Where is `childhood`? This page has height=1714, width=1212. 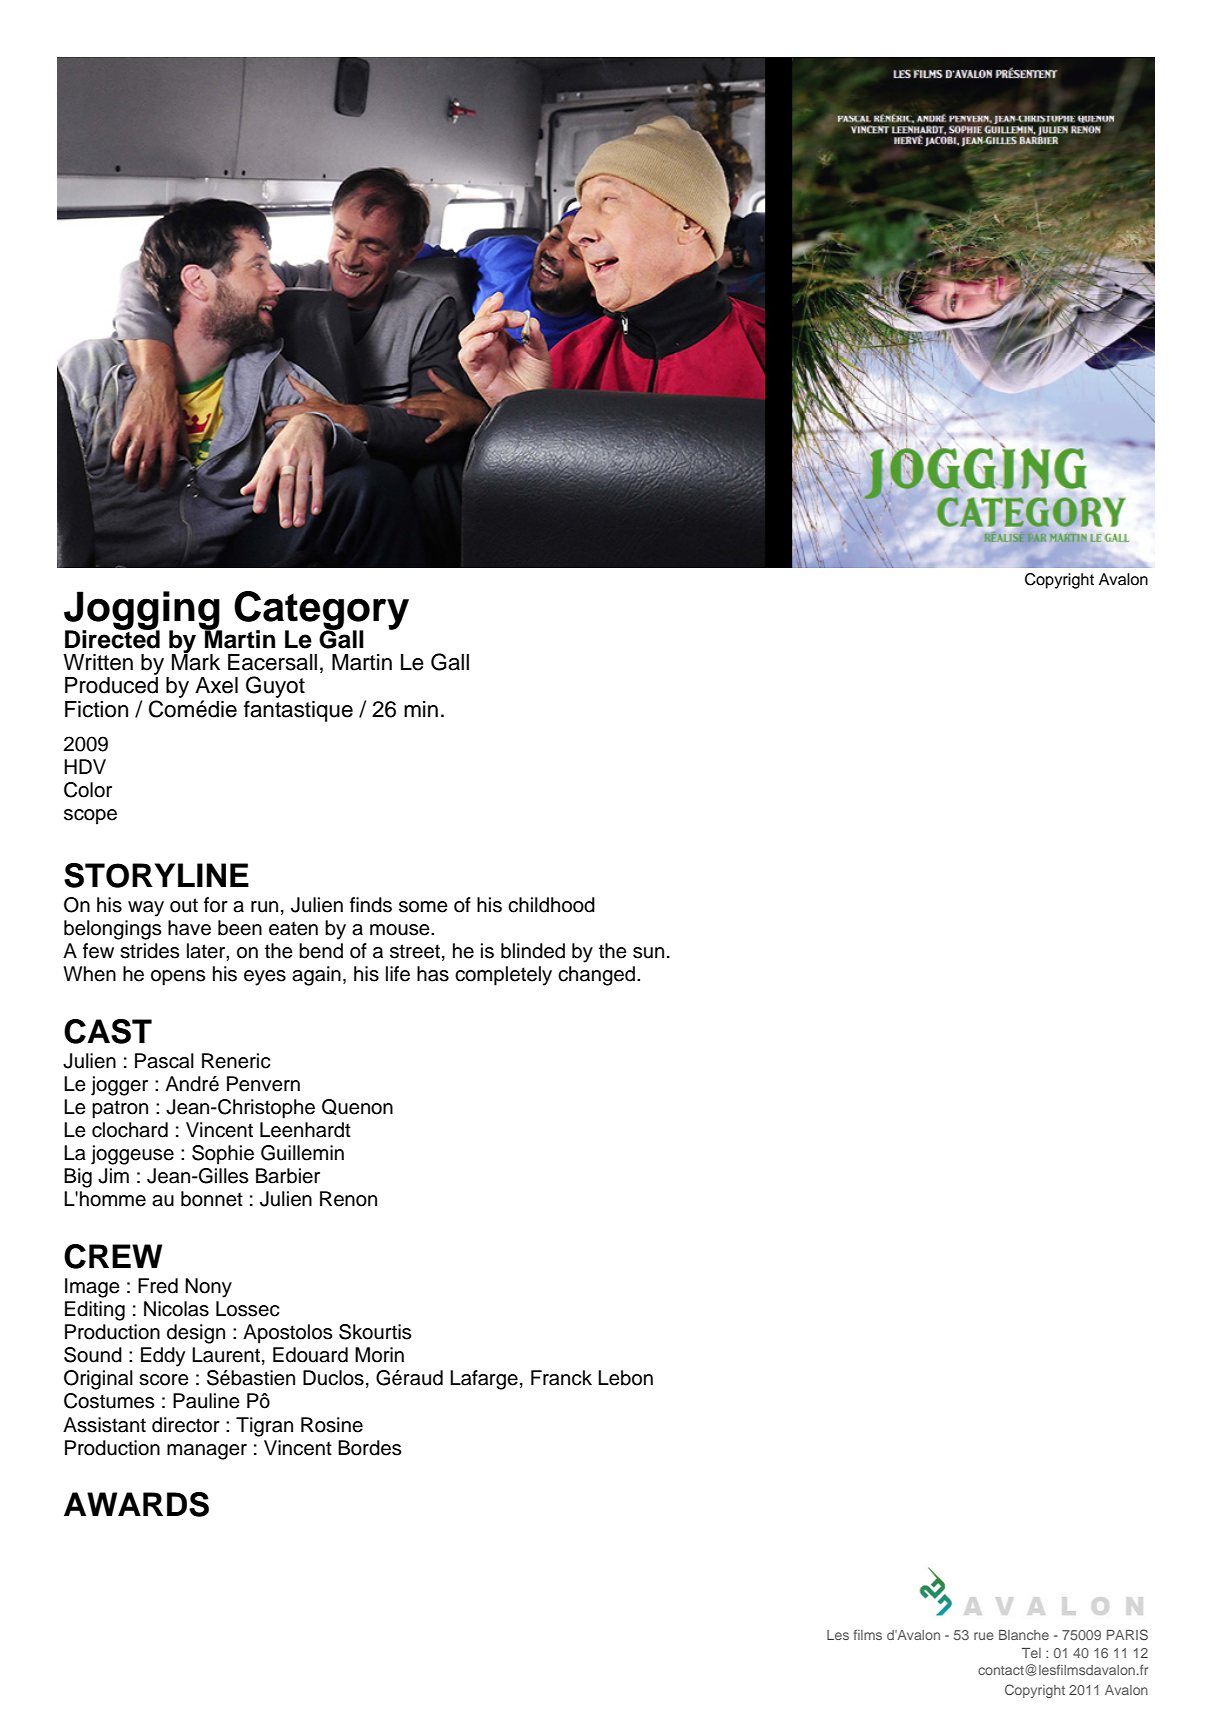
childhood is located at coordinates (551, 905).
